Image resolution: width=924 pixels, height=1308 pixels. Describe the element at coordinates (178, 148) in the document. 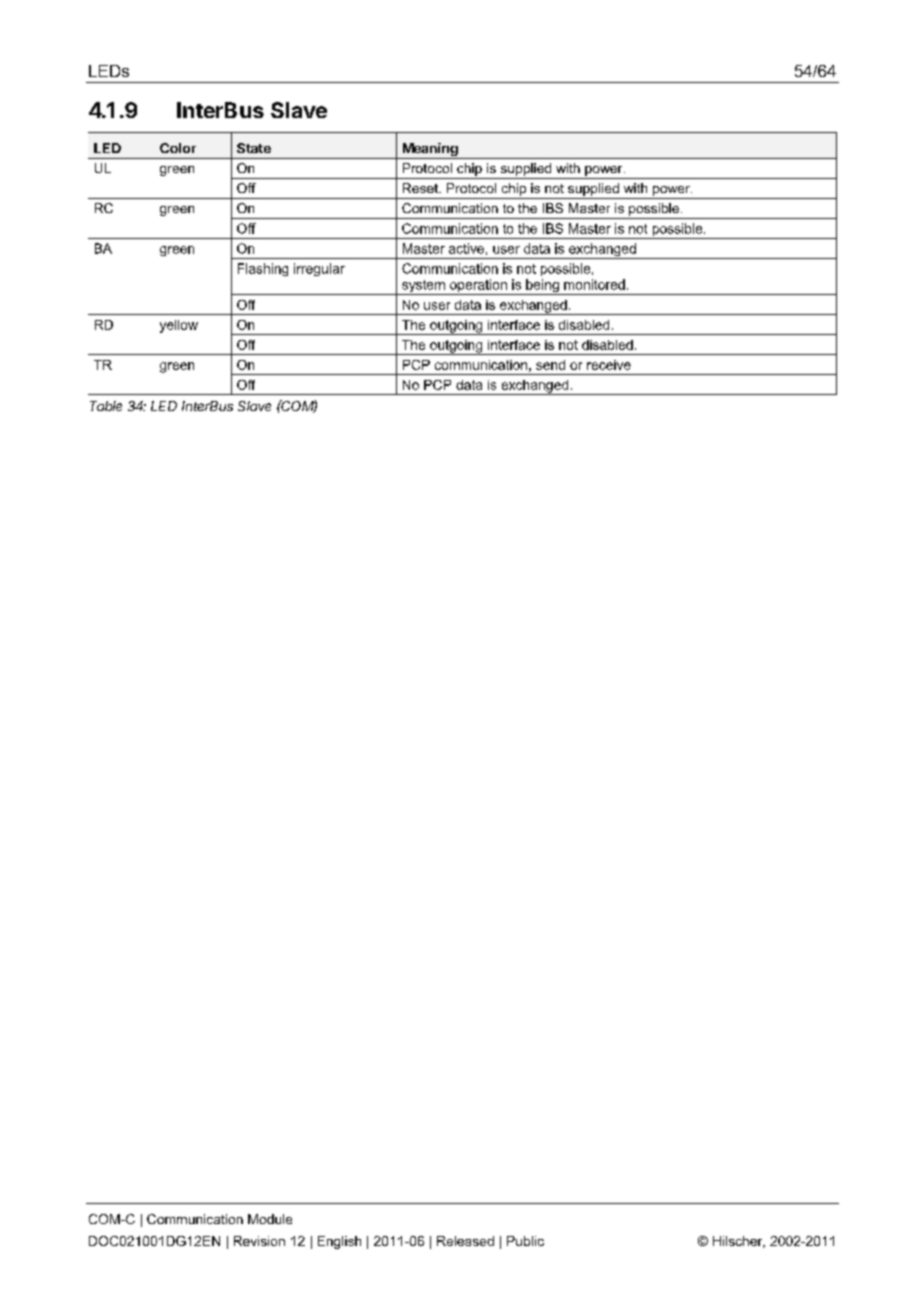

I see `Color` at that location.
